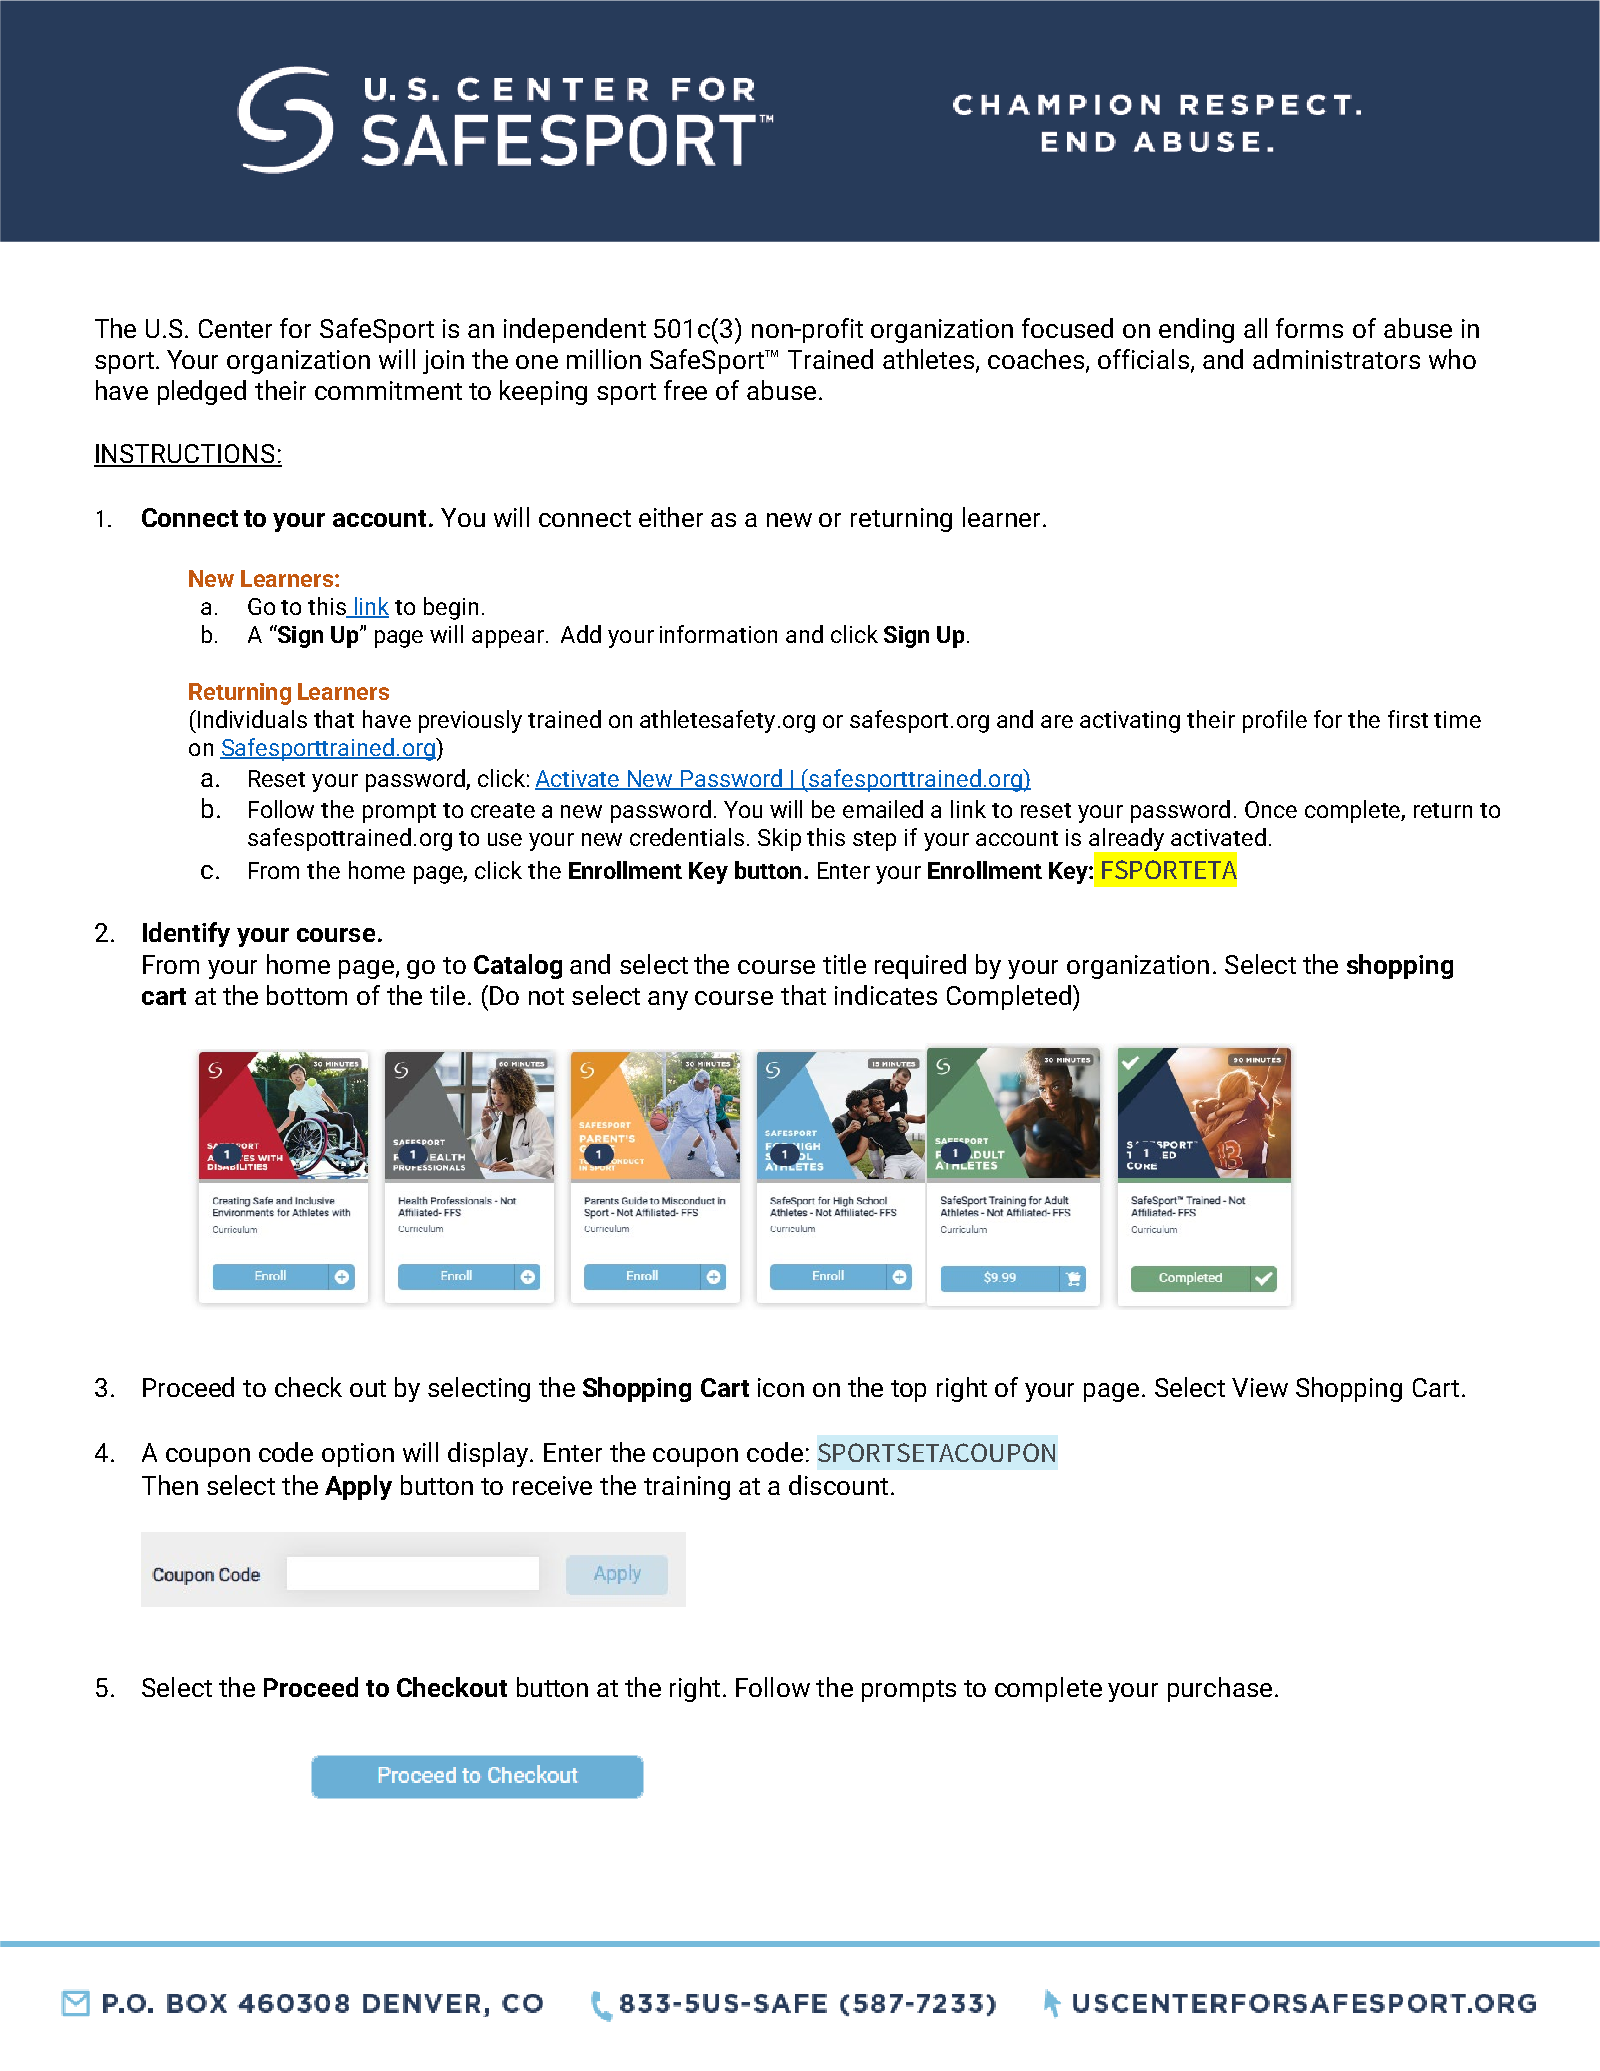 The width and height of the document is (1600, 2071). What do you see at coordinates (451, 608) in the document?
I see `begin` at bounding box center [451, 608].
